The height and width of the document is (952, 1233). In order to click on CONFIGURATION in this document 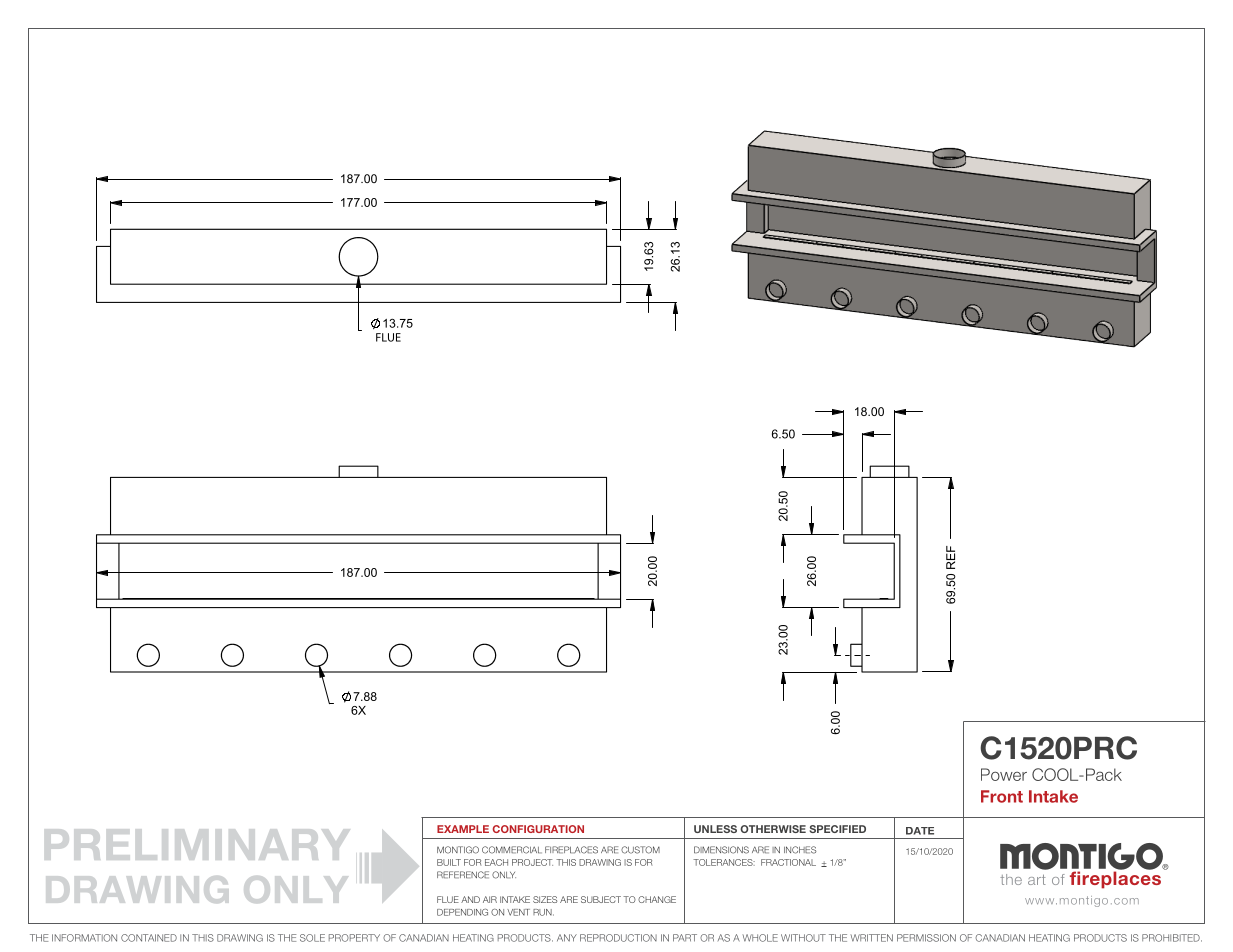, I will do `click(538, 829)`.
